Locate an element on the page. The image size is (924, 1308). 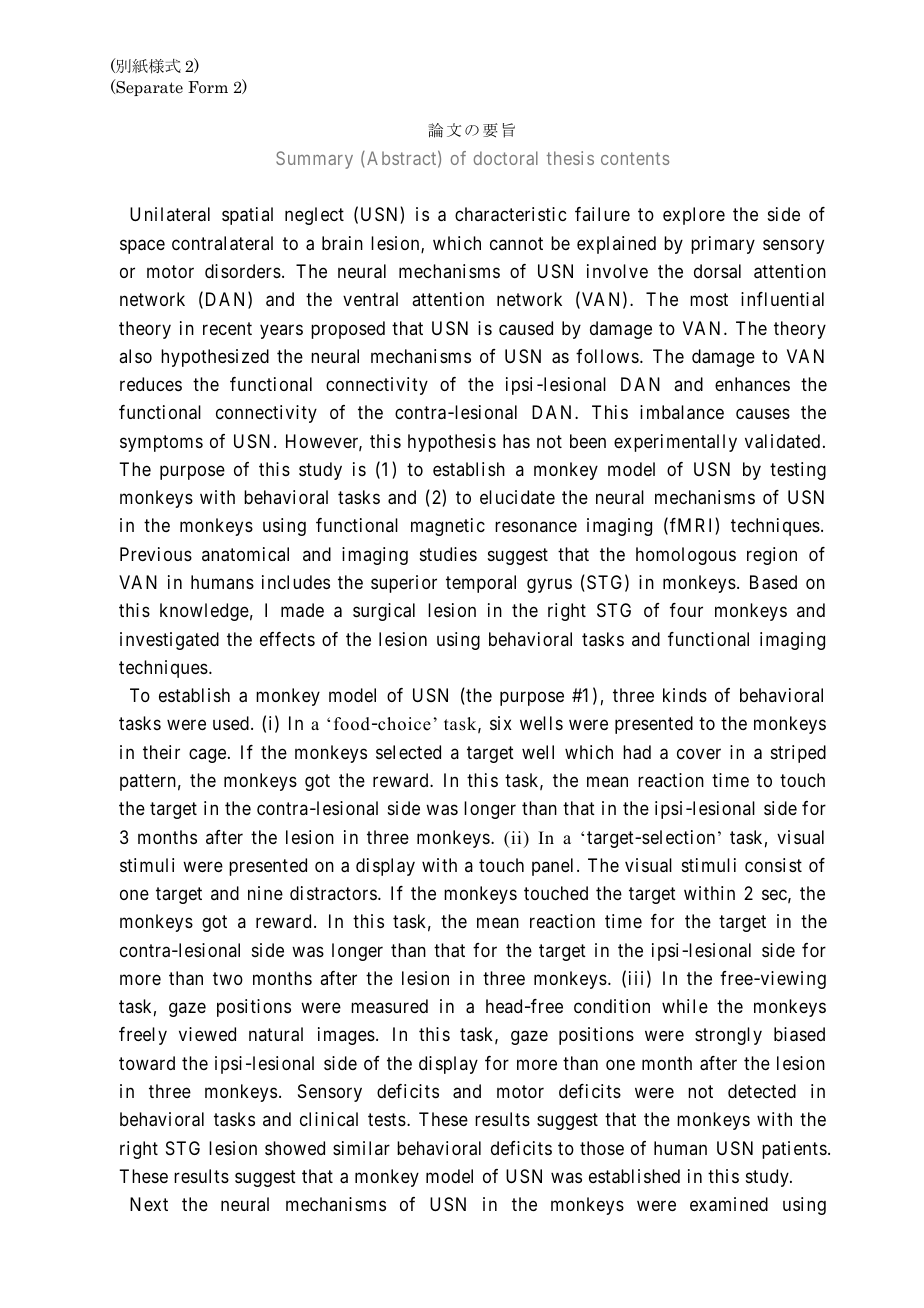
four is located at coordinates (686, 610).
